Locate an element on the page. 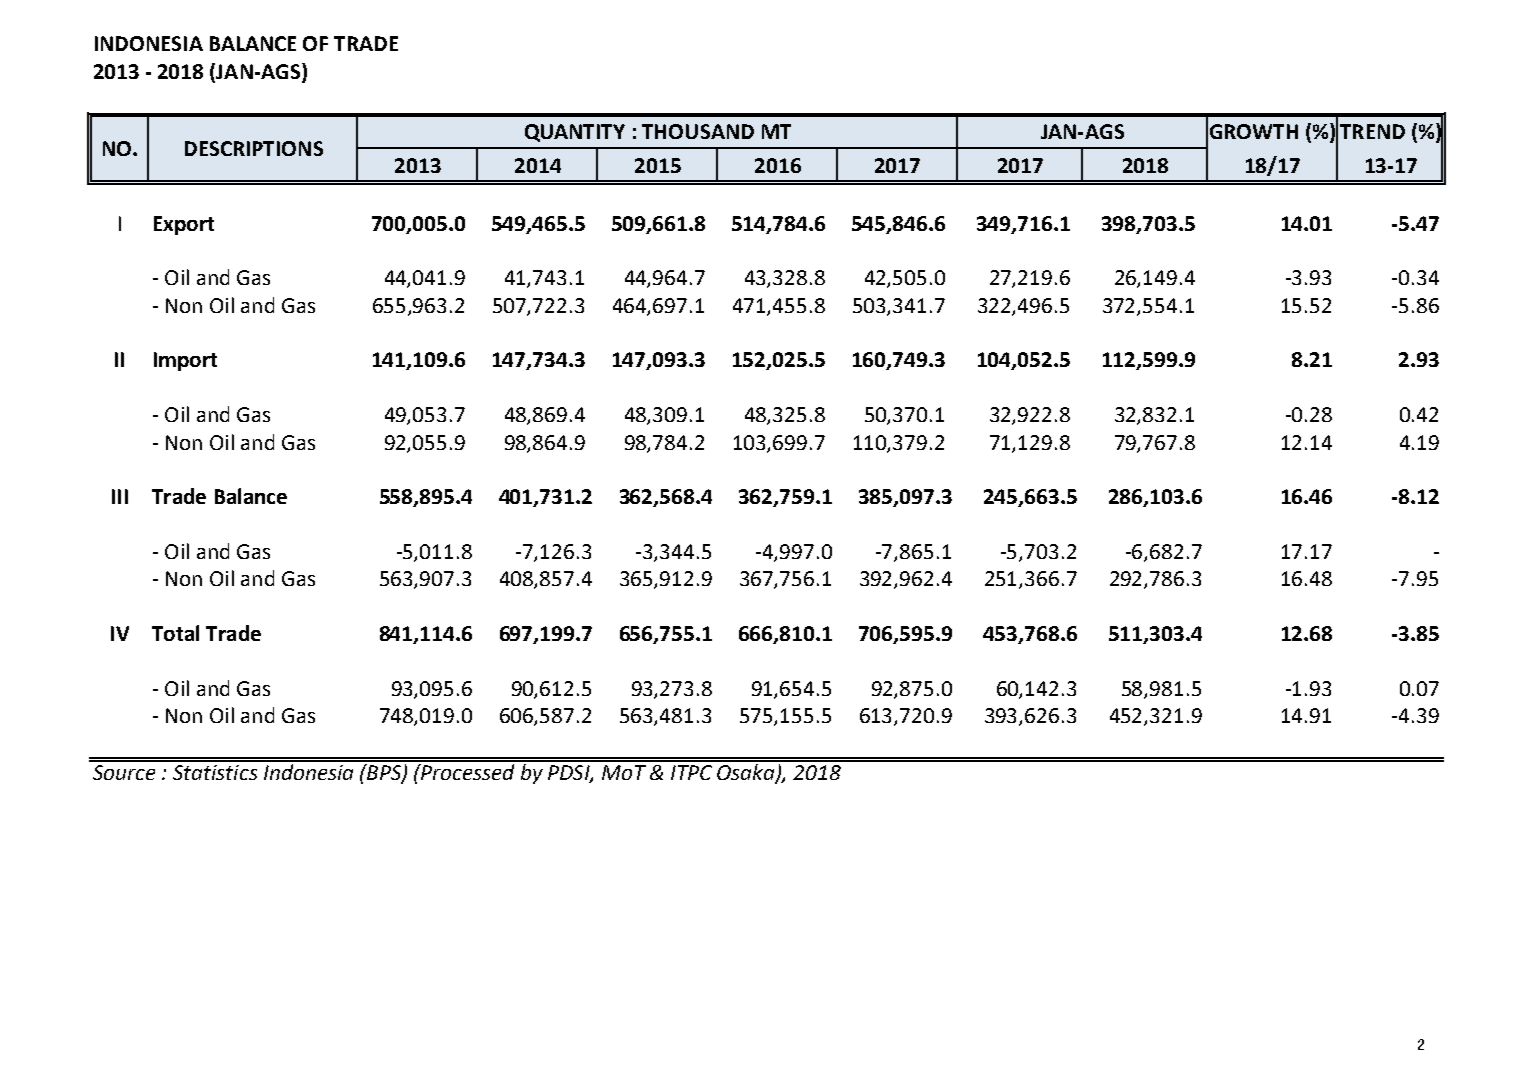 This image has height=1077, width=1524. TREND is located at coordinates (1372, 131).
